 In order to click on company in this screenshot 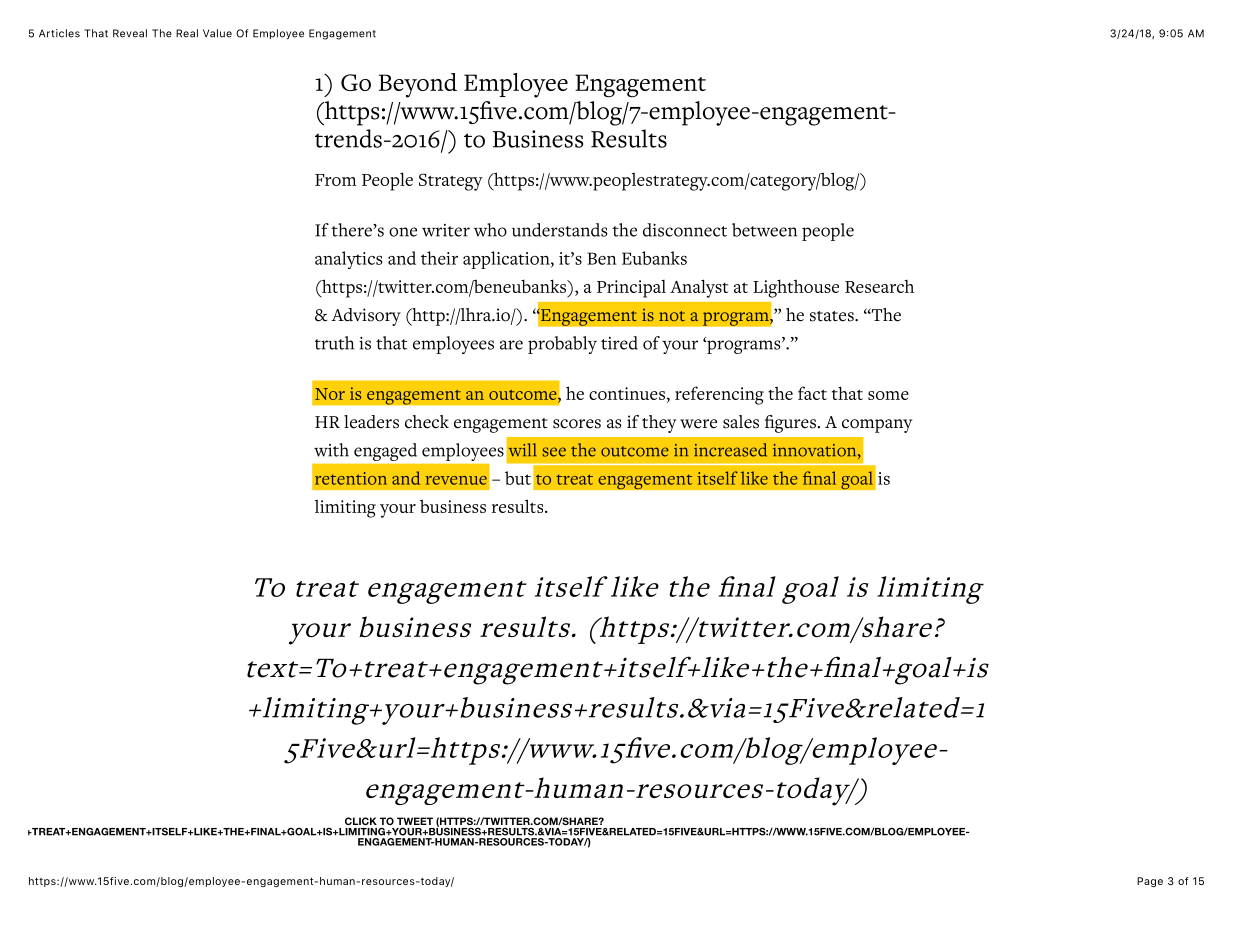, I will do `click(877, 426)`.
